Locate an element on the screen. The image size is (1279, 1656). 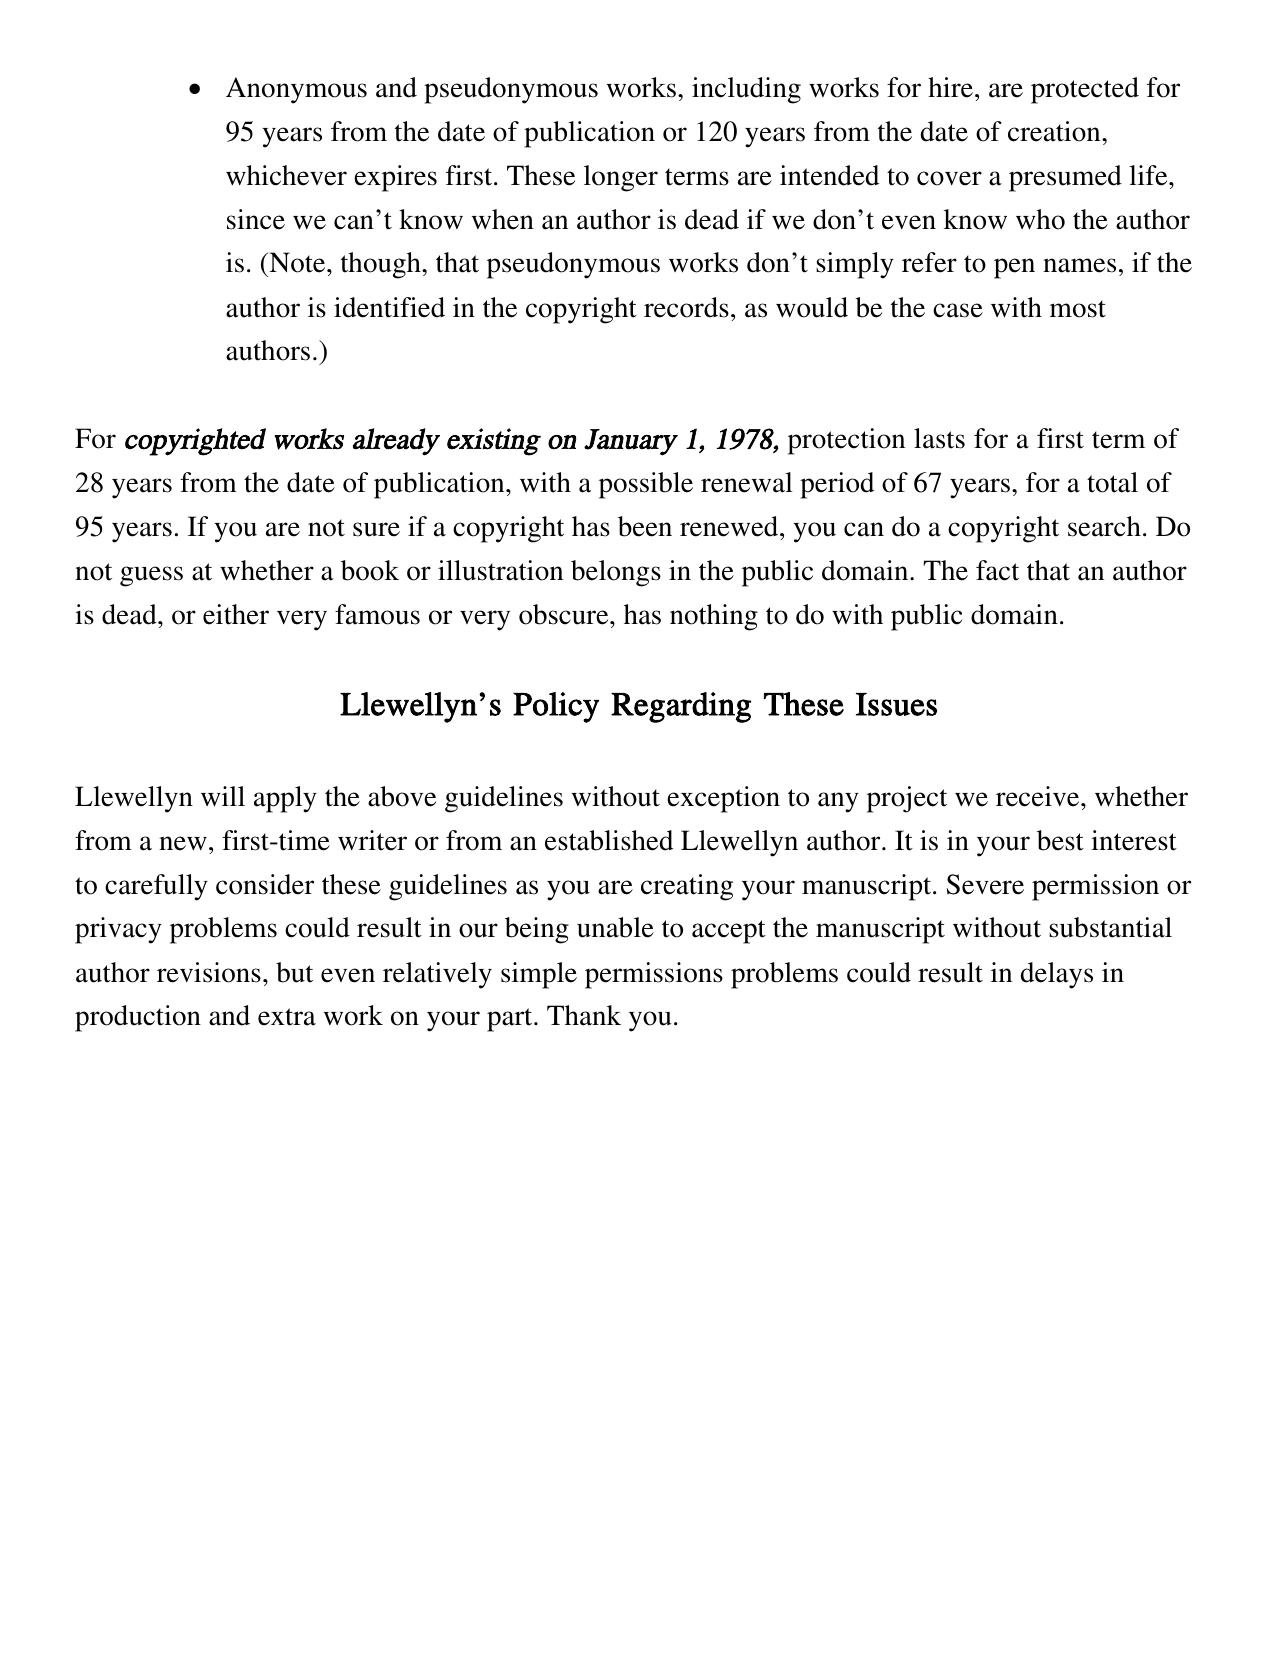
Anonymous is located at coordinates (296, 90).
